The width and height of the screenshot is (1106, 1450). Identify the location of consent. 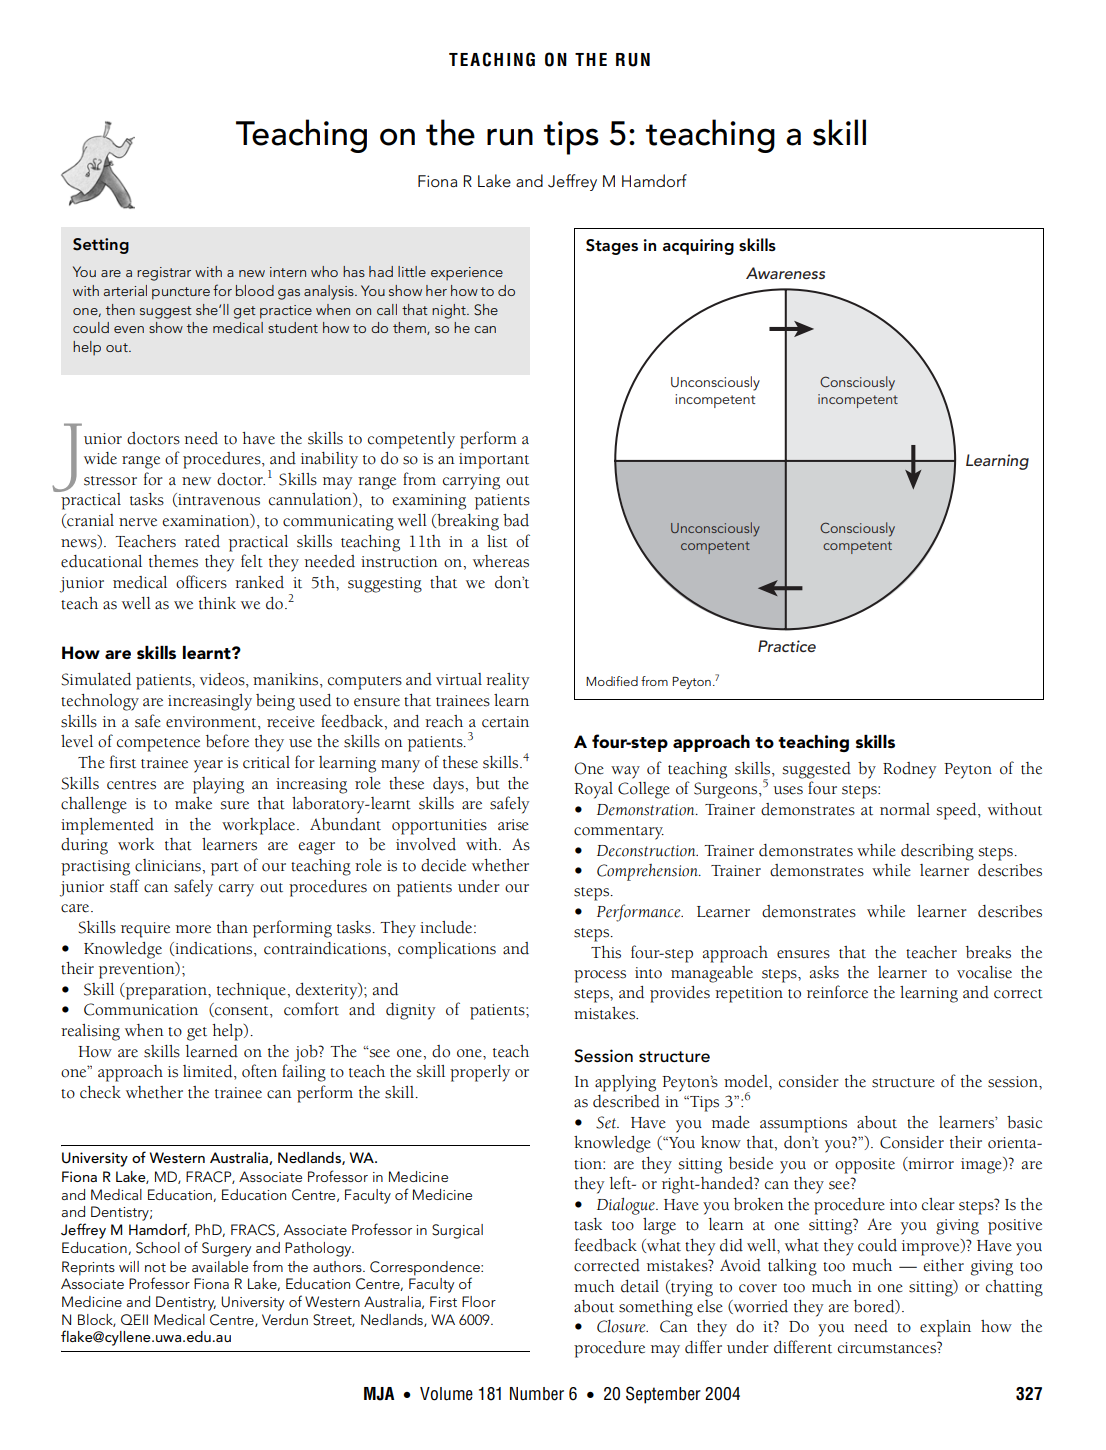
(242, 1012).
